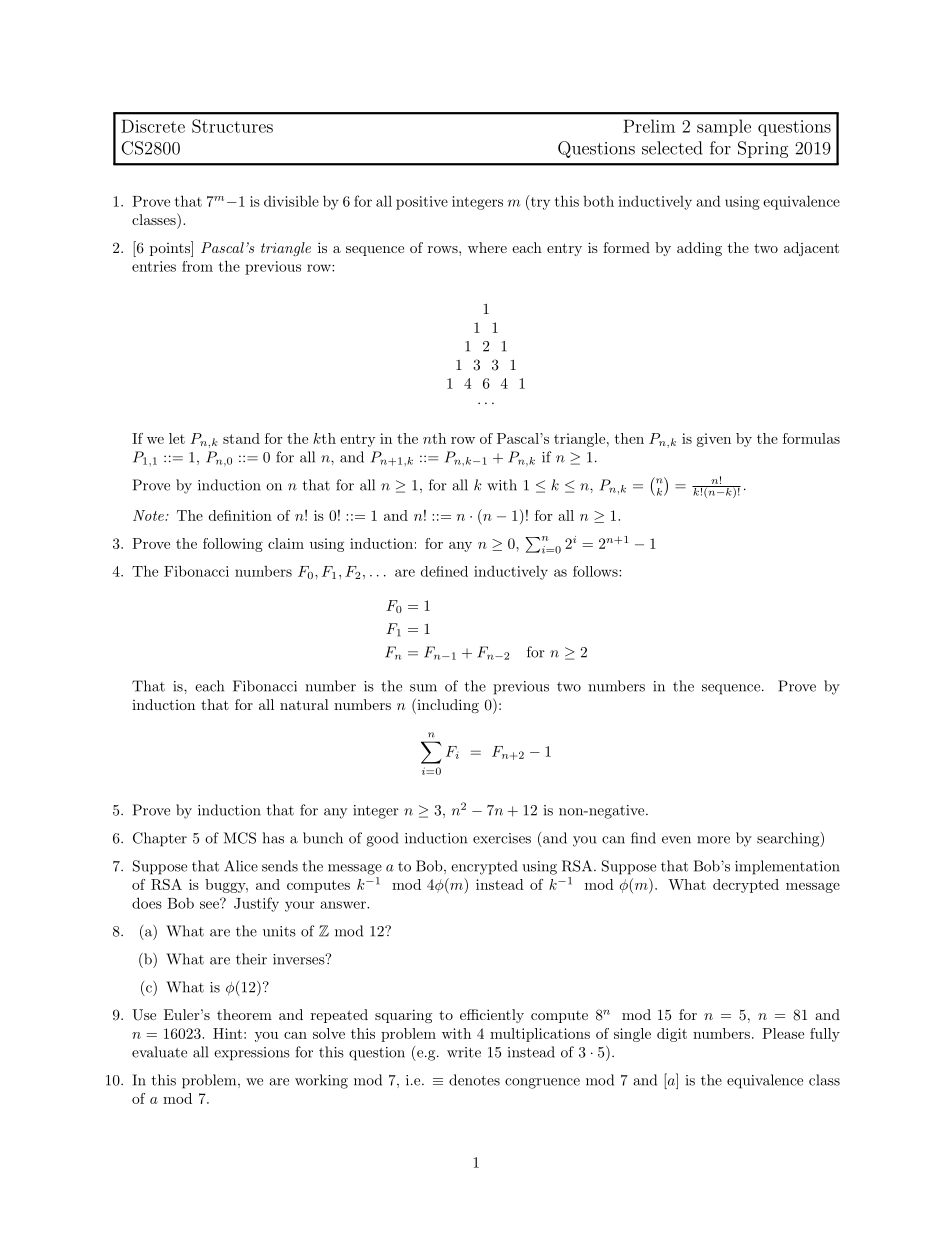 This screenshot has width=952, height=1233. What do you see at coordinates (422, 203) in the screenshot?
I see `positive` at bounding box center [422, 203].
